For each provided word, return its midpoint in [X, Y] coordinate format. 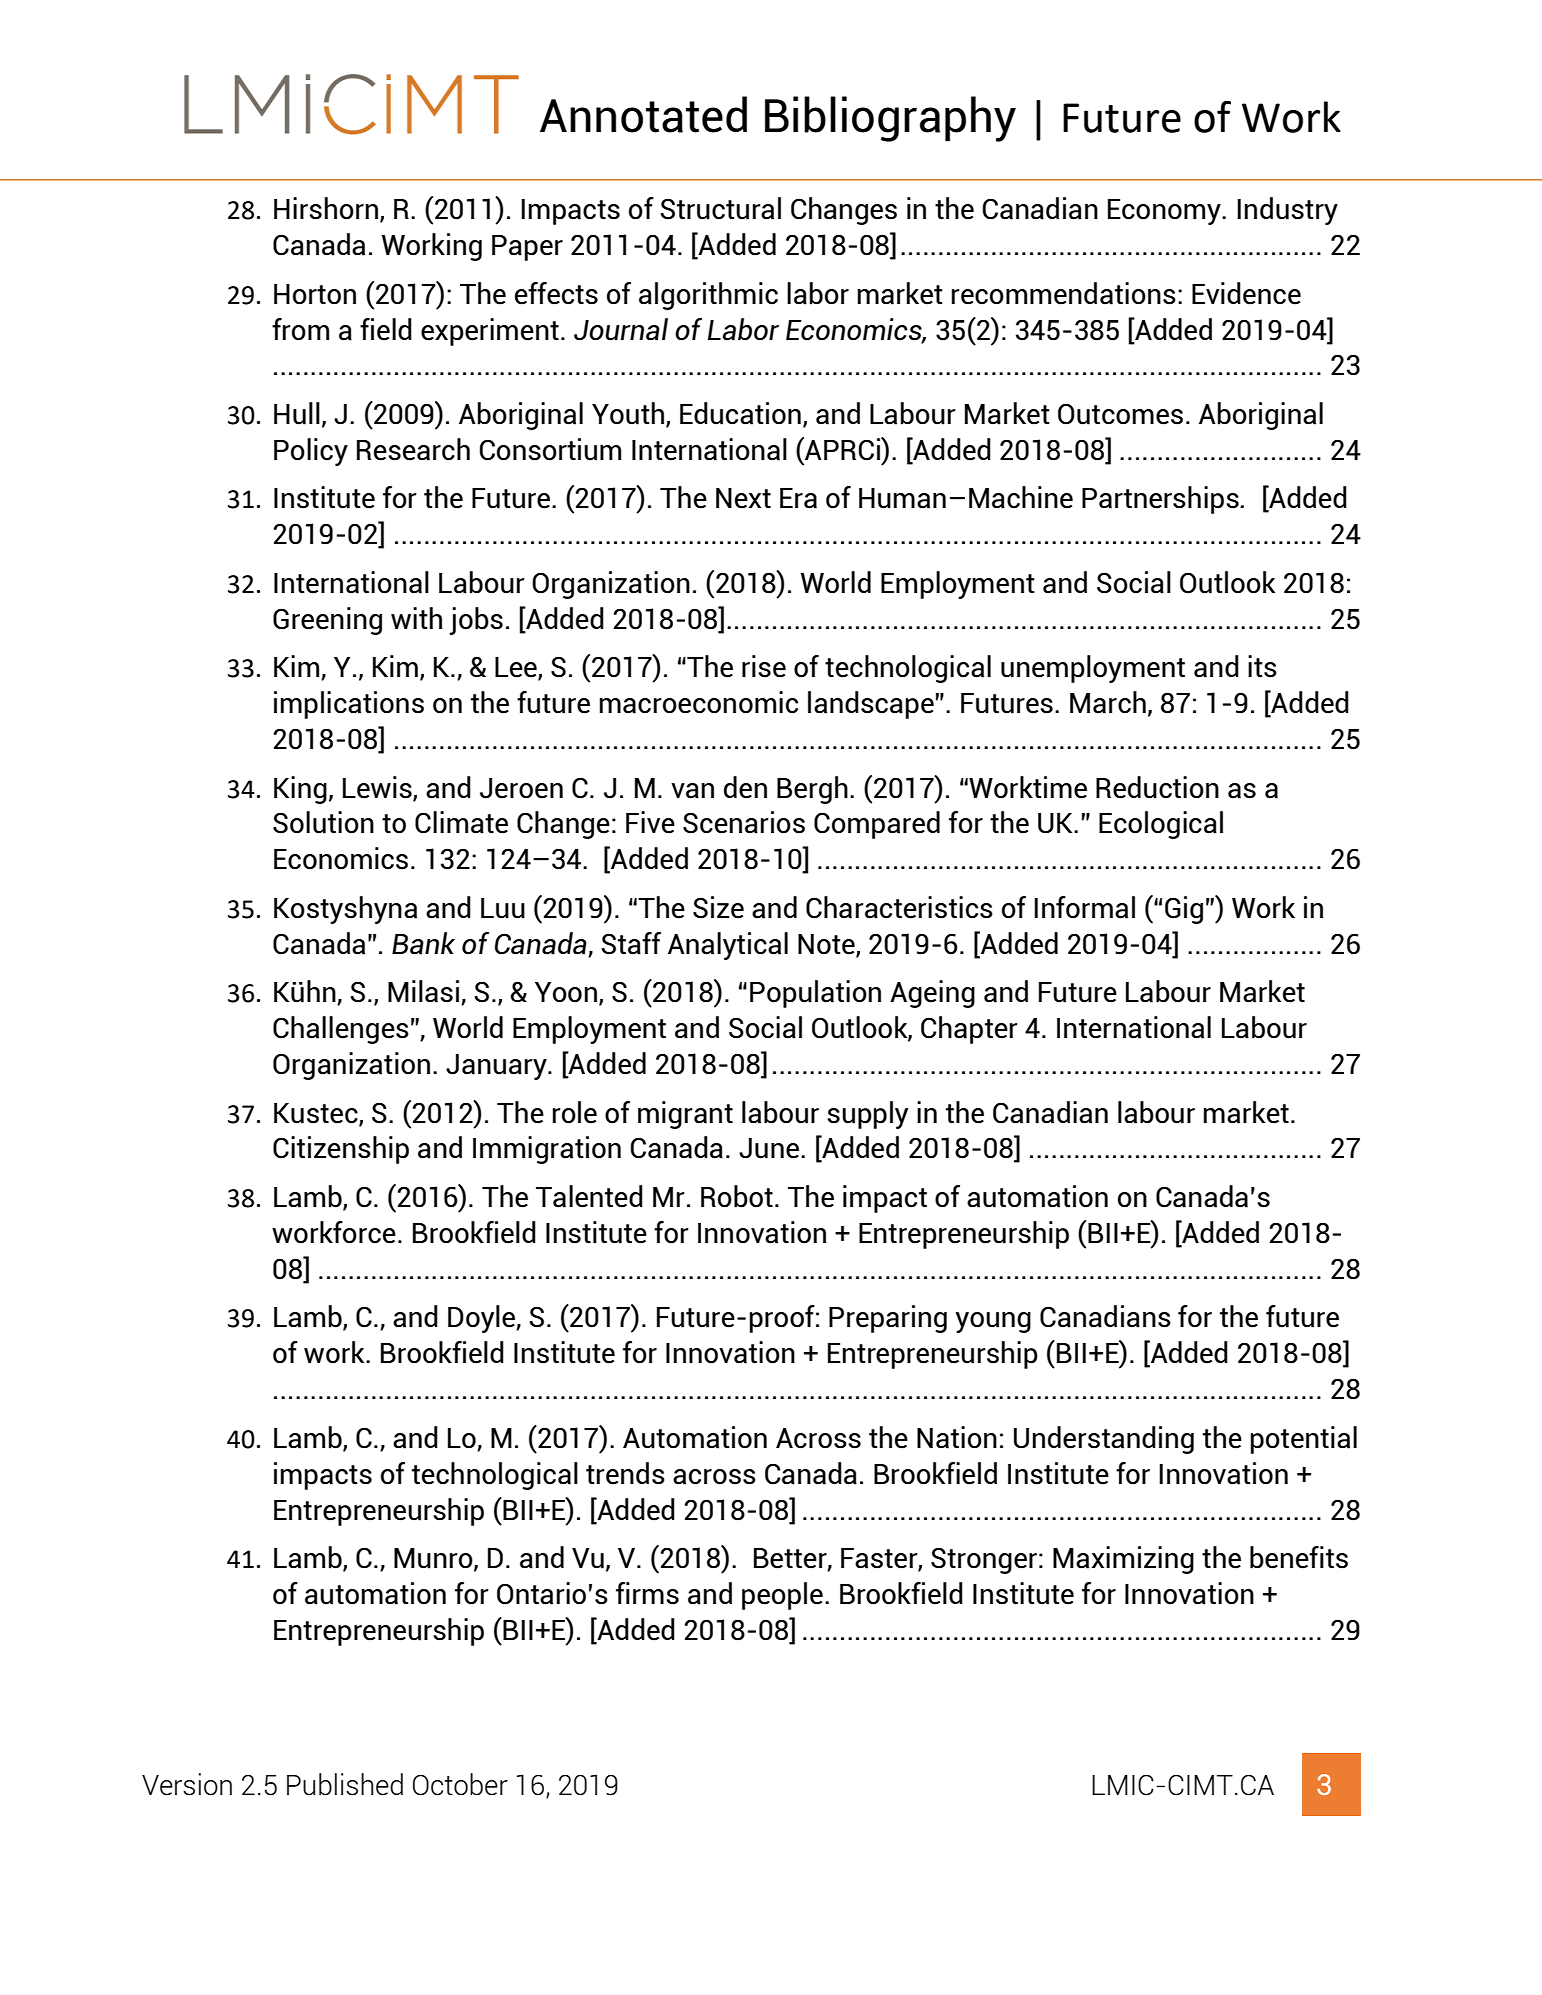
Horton [315, 294]
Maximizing [1123, 1560]
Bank [423, 943]
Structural [721, 208]
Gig [1184, 910]
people [782, 1596]
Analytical [728, 946]
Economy [1165, 212]
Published [345, 1784]
